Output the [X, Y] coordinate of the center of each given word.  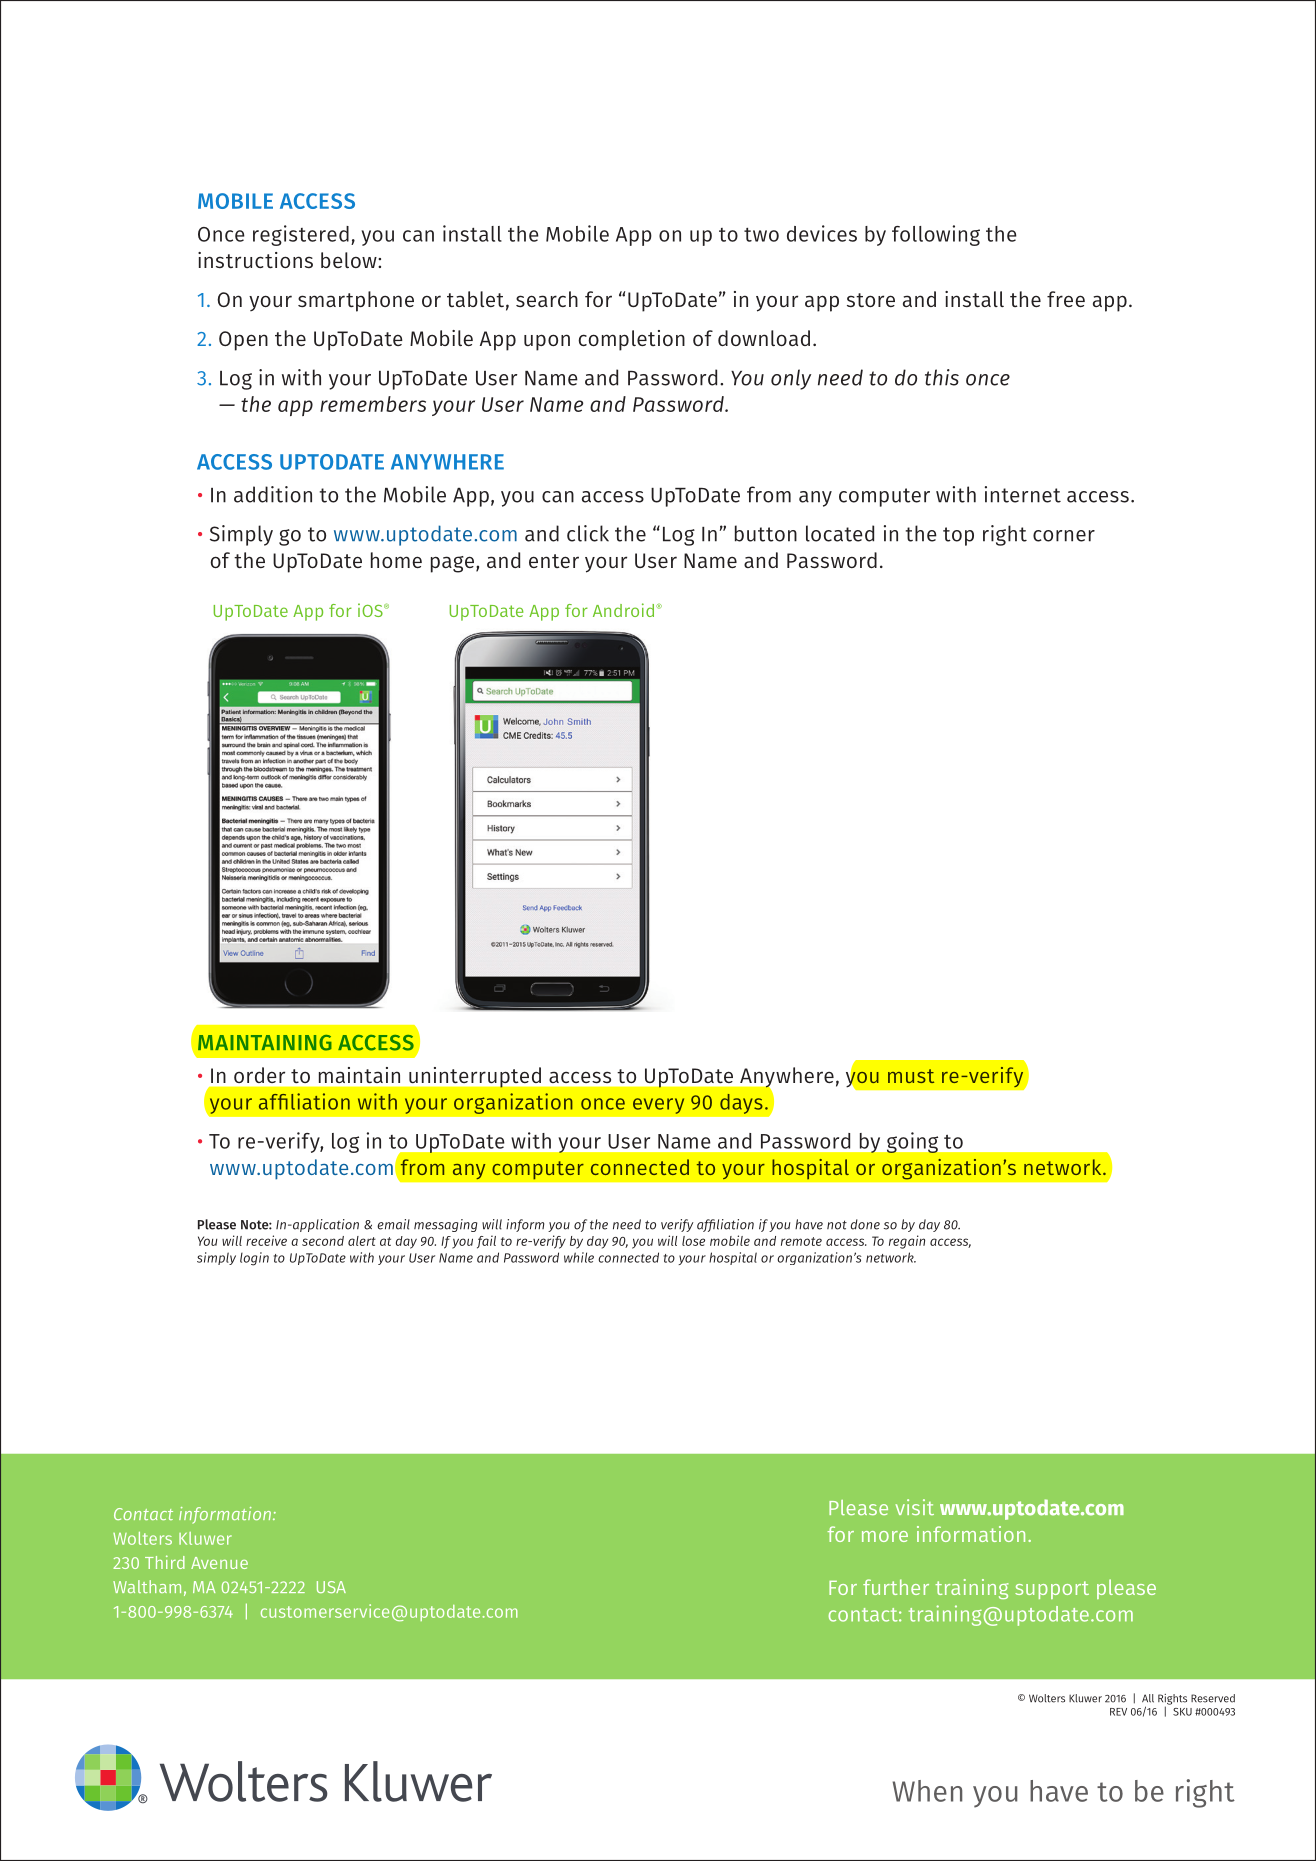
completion [631, 340]
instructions [255, 260]
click [588, 533]
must [911, 1076]
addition [273, 494]
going [912, 1142]
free [1066, 299]
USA [331, 1587]
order [259, 1075]
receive [266, 1240]
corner [1064, 536]
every [658, 1106]
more [885, 1536]
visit [914, 1507]
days [741, 1104]
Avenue [219, 1563]
